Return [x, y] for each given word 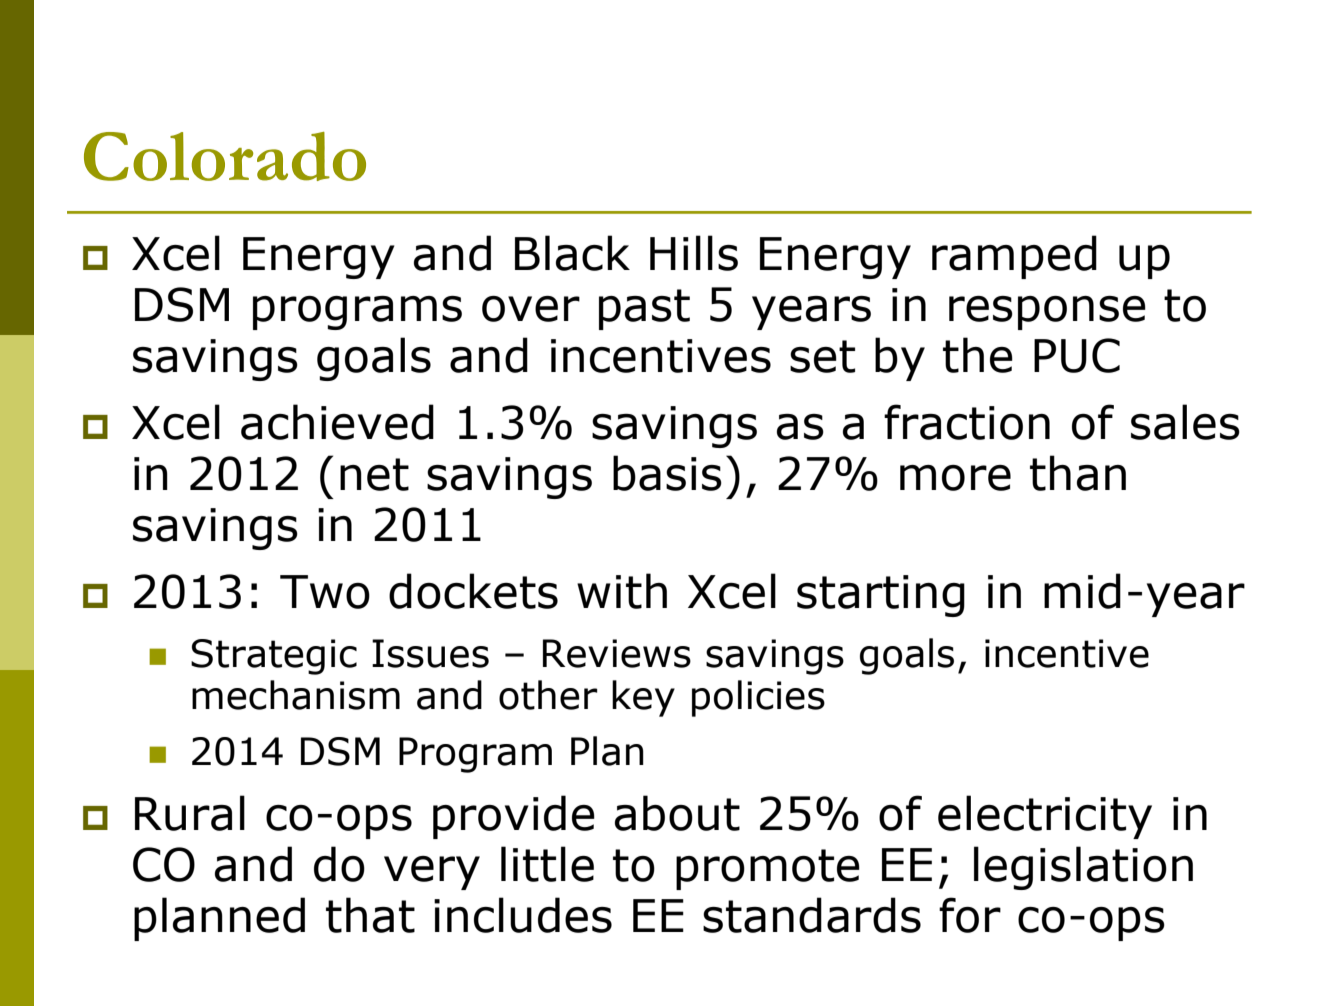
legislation [1083, 868]
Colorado [225, 156]
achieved [337, 422]
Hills [694, 253]
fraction [967, 422]
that [370, 915]
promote [768, 869]
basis [667, 473]
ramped [1014, 257]
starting [881, 596]
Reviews [617, 653]
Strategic [274, 657]
